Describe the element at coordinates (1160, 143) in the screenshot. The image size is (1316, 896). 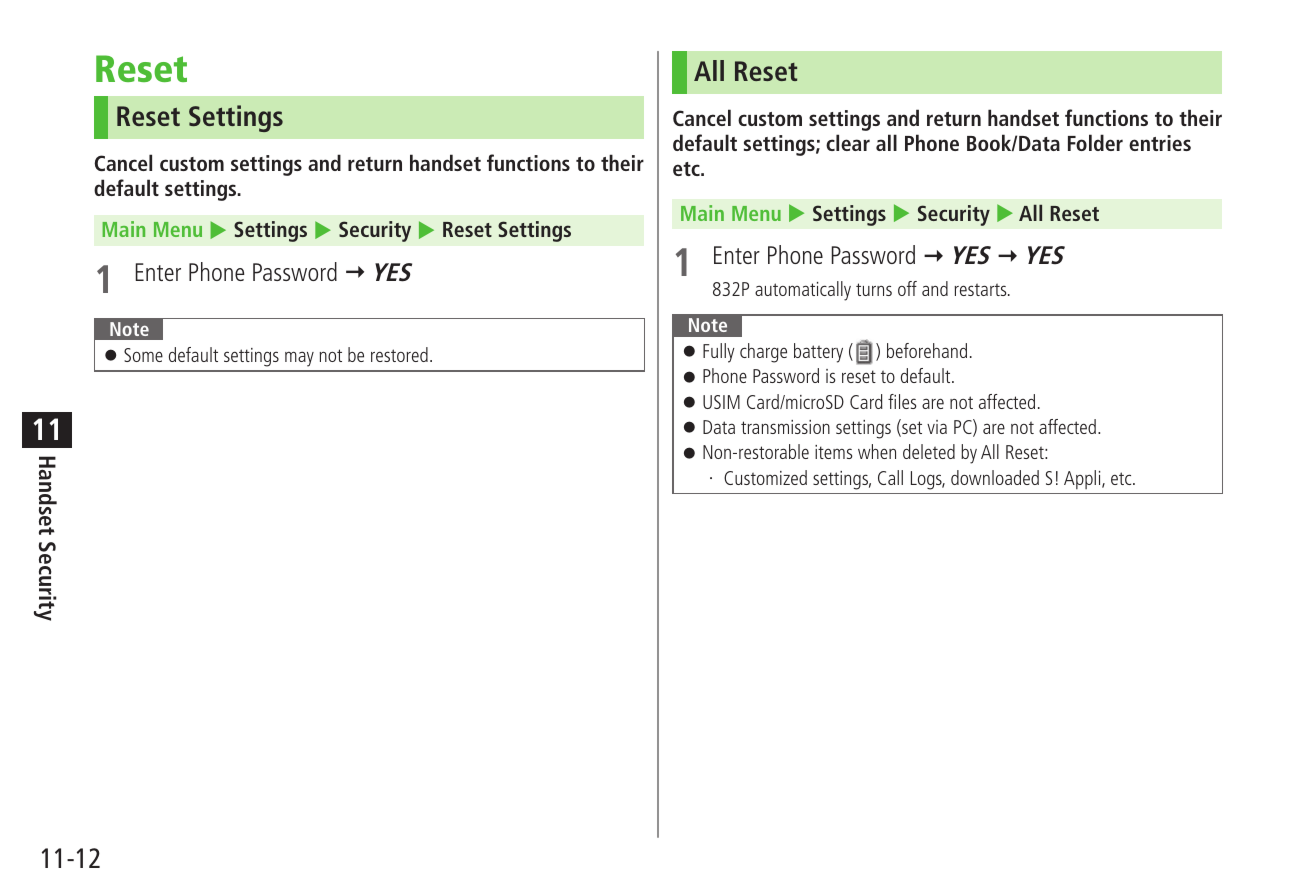
I see `entries` at that location.
